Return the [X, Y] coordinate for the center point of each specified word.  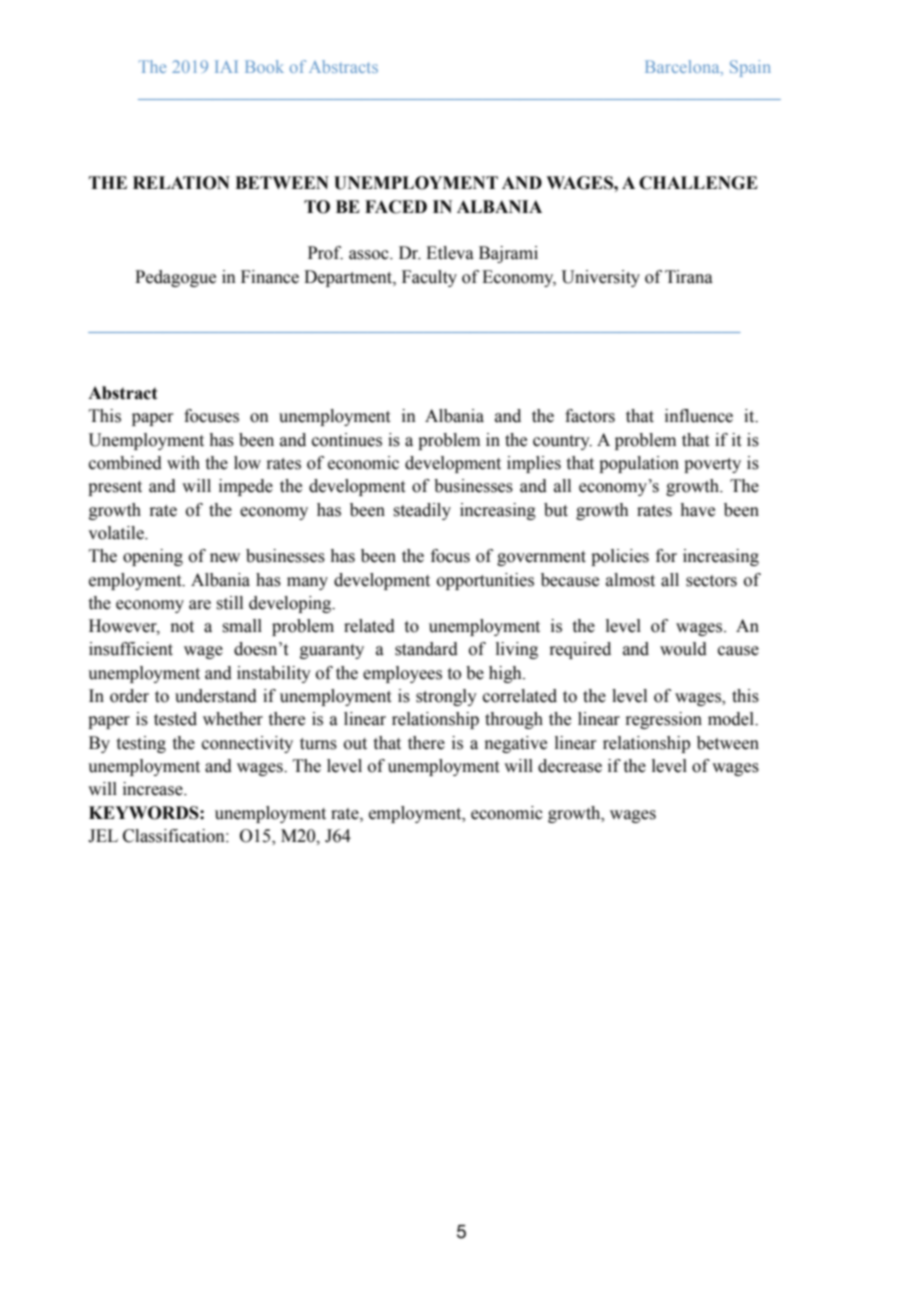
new [225, 558]
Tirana [689, 277]
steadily [422, 511]
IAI [226, 66]
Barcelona [683, 68]
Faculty [429, 278]
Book [264, 66]
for [666, 556]
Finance [270, 277]
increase [154, 789]
